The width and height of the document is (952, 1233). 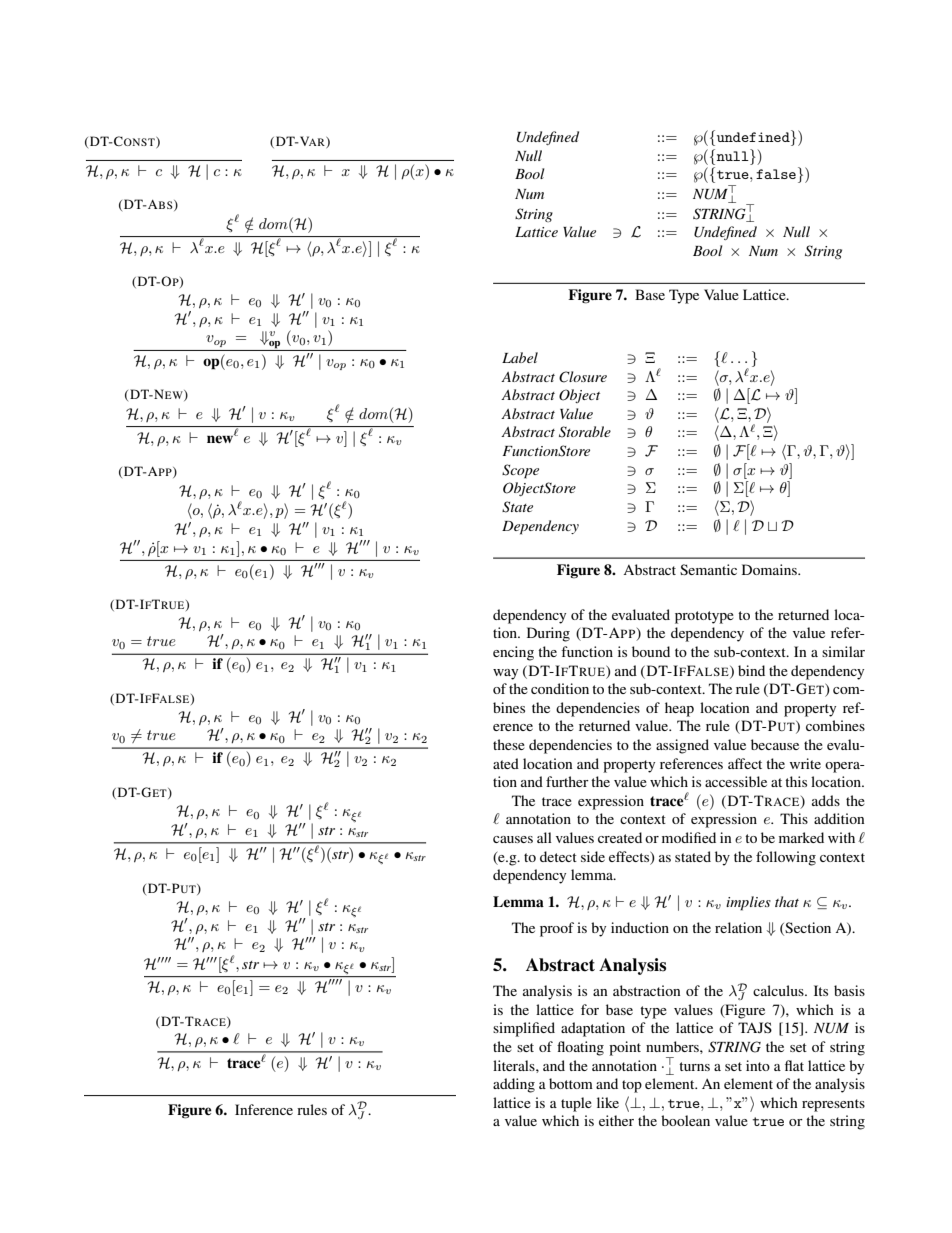 What do you see at coordinates (558, 856) in the document?
I see `detect` at bounding box center [558, 856].
